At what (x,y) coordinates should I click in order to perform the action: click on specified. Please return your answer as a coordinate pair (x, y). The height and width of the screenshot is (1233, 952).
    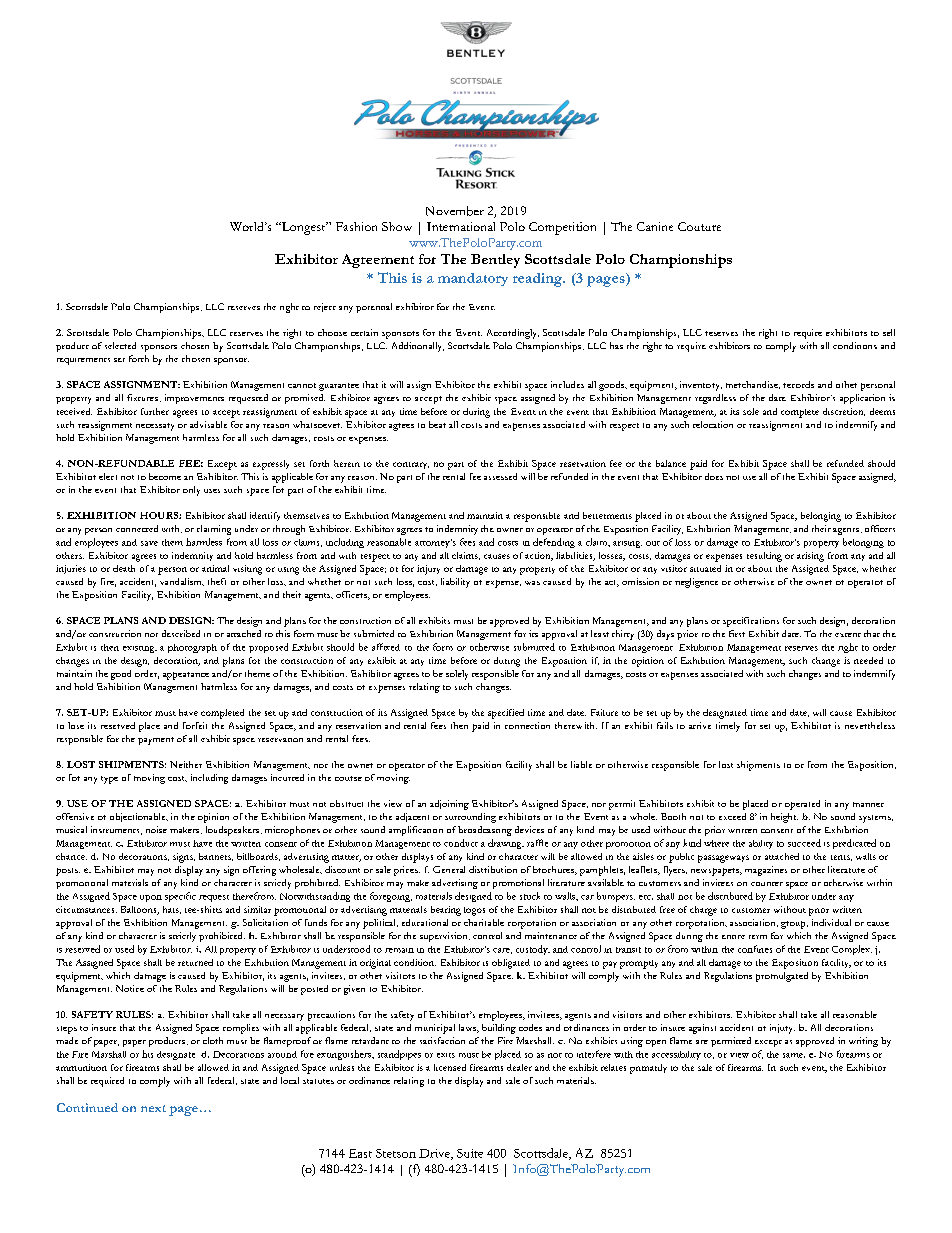
    Looking at the image, I should click on (506, 714).
